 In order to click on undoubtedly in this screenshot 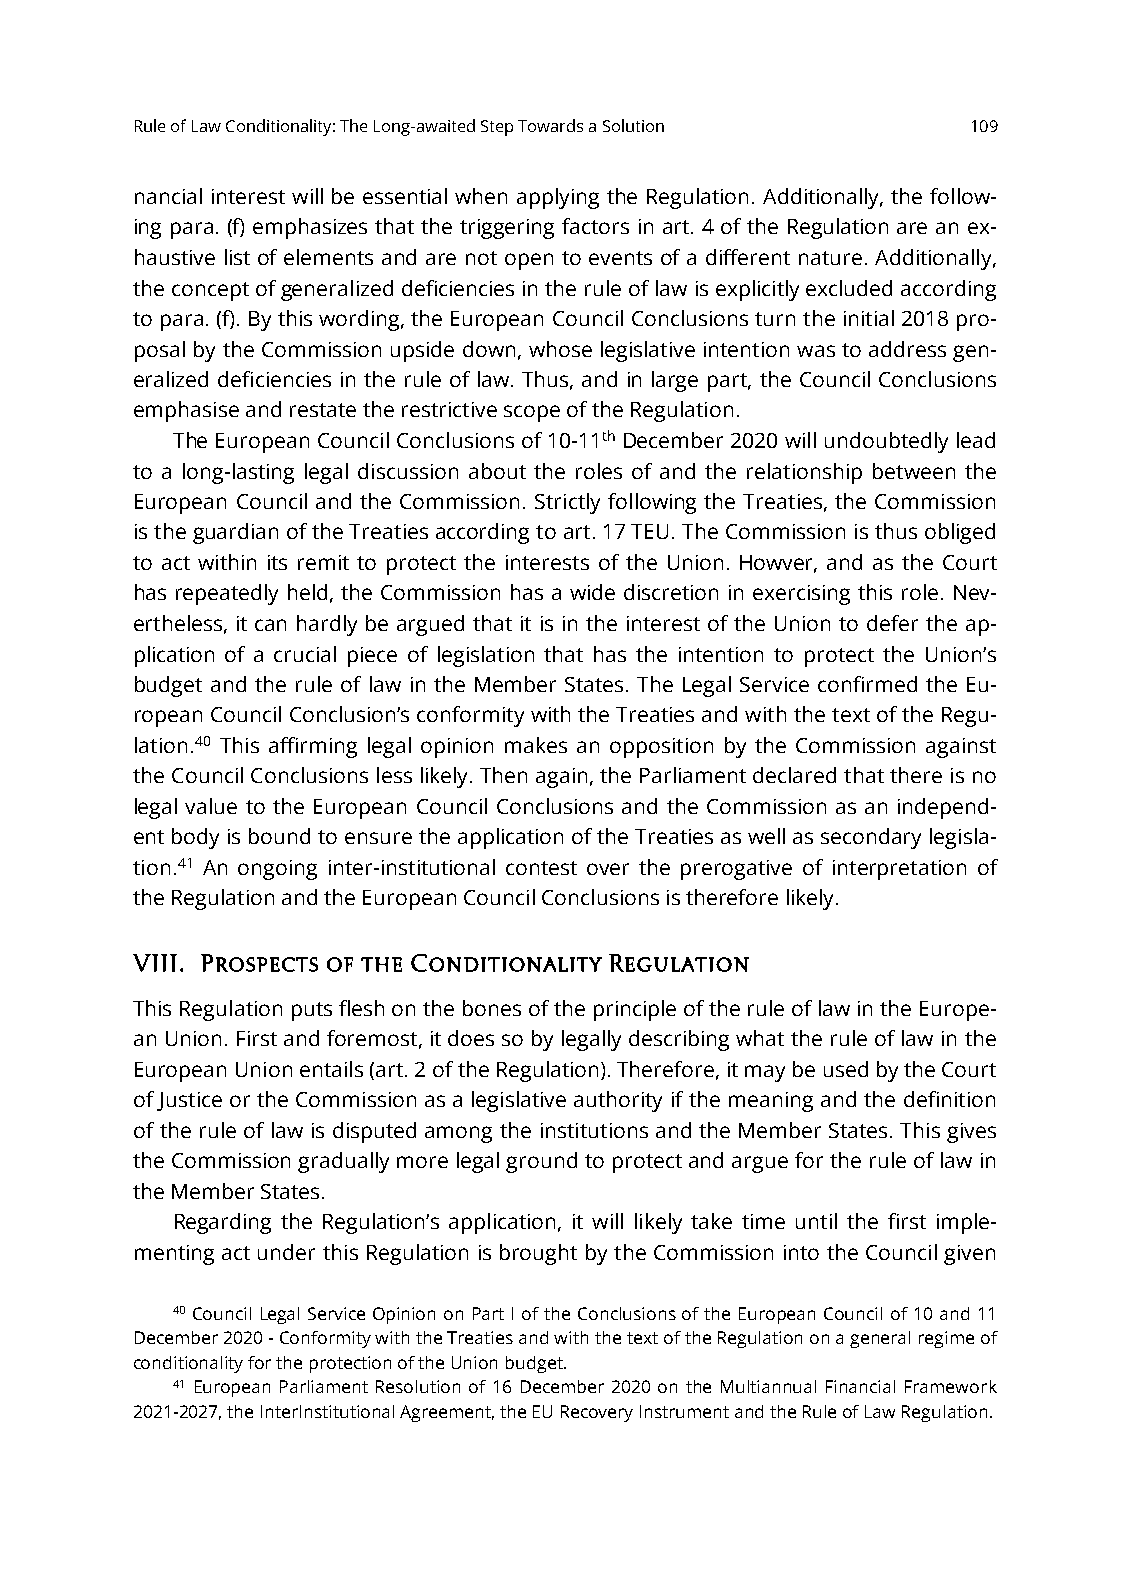, I will do `click(886, 442)`.
